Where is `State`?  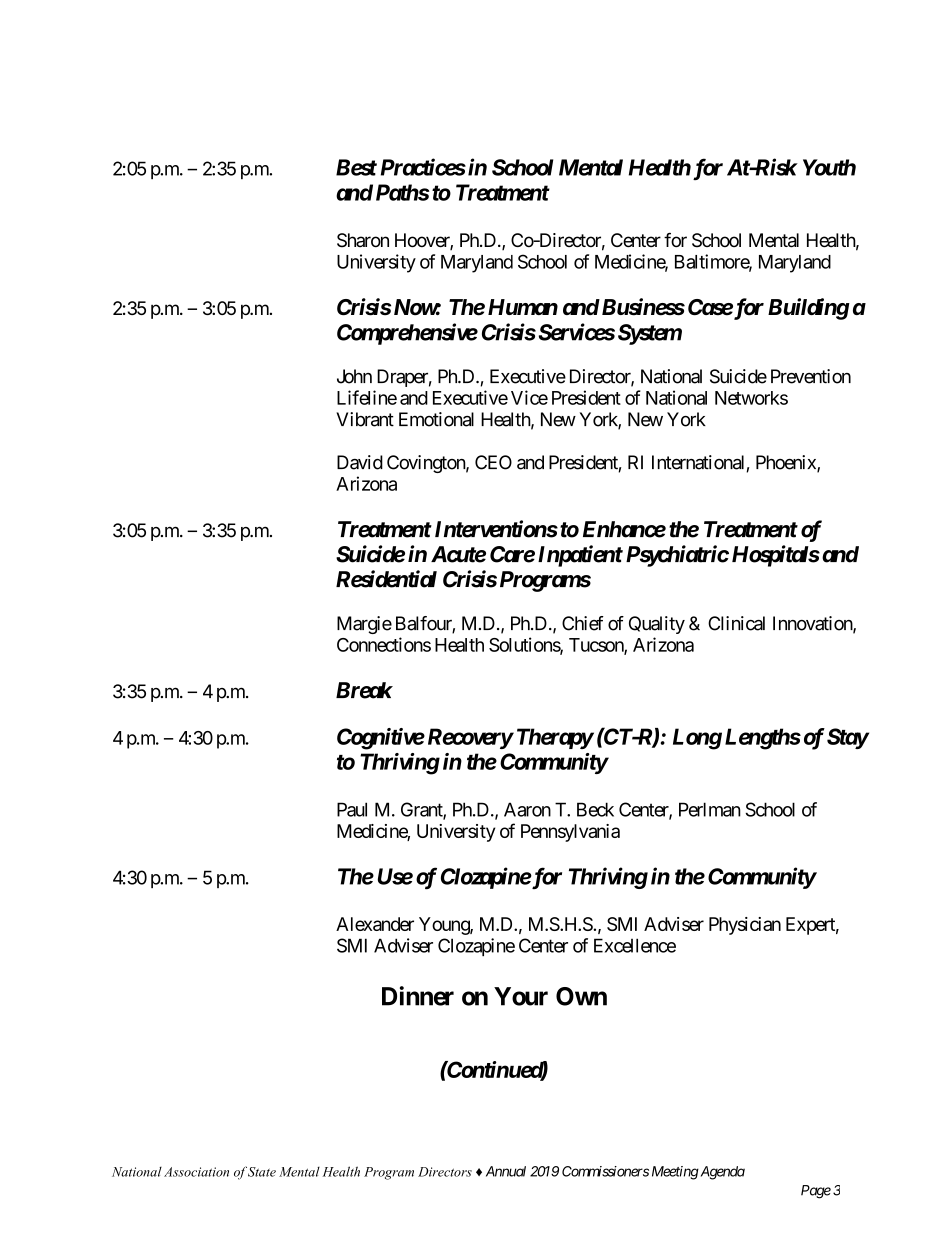 State is located at coordinates (262, 1172).
